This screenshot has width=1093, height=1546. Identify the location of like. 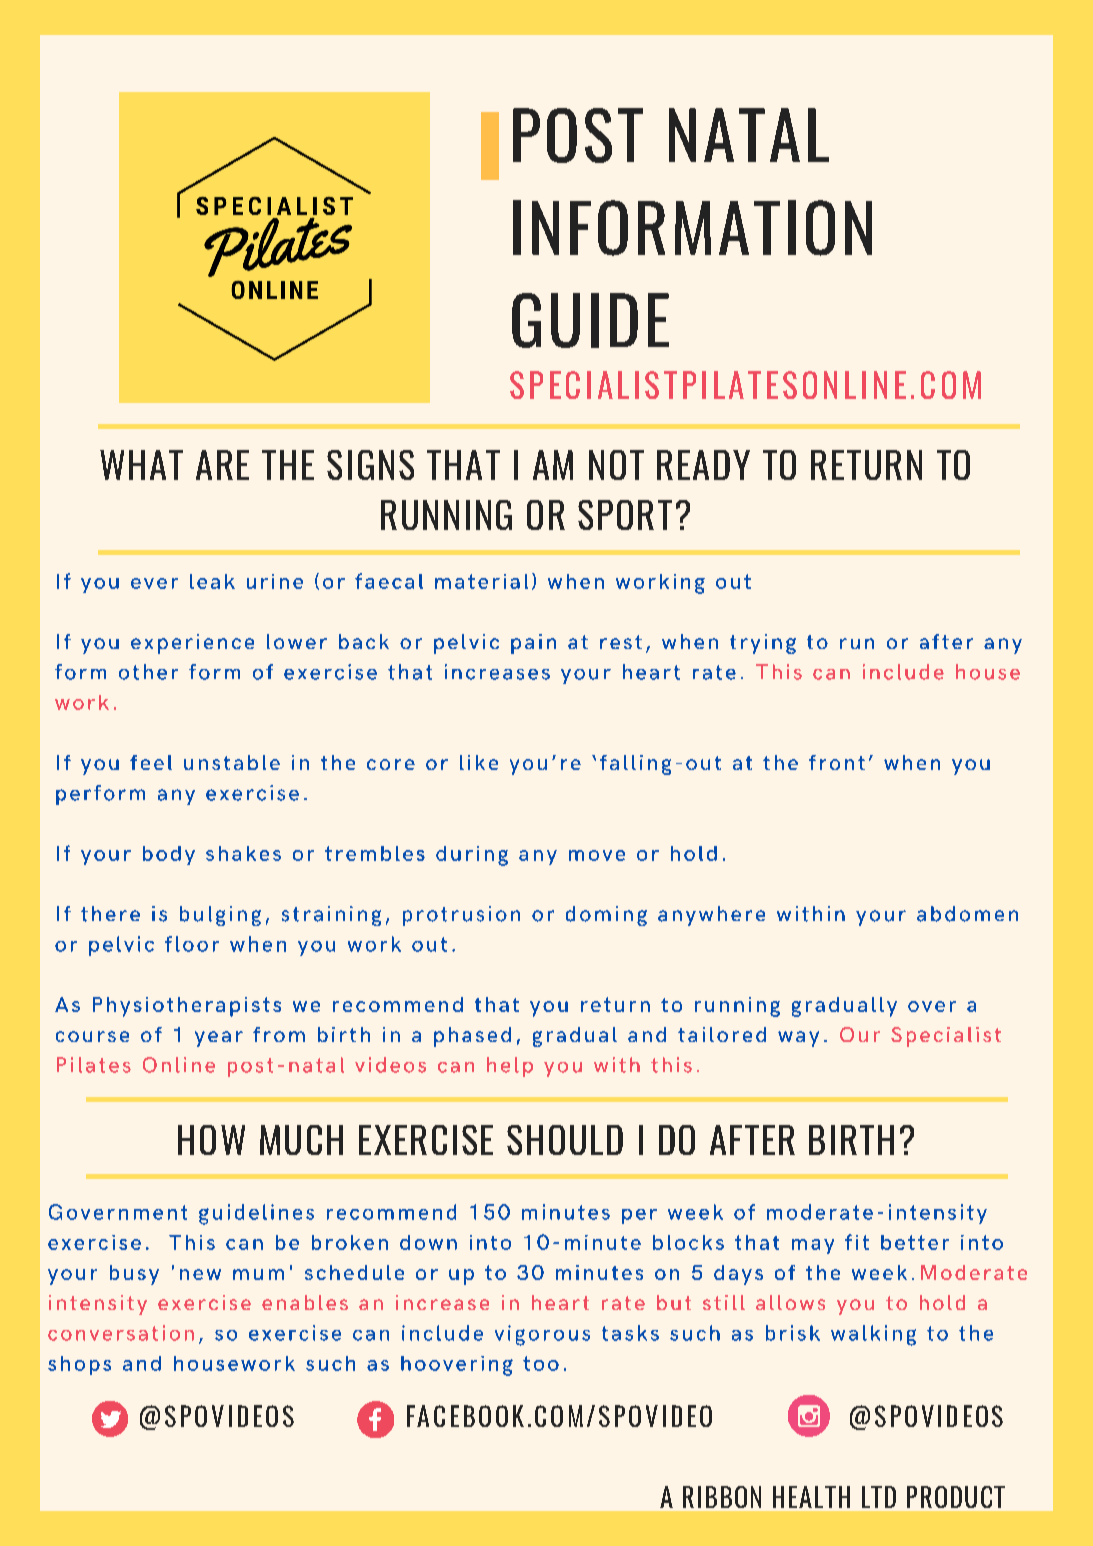
(479, 762).
